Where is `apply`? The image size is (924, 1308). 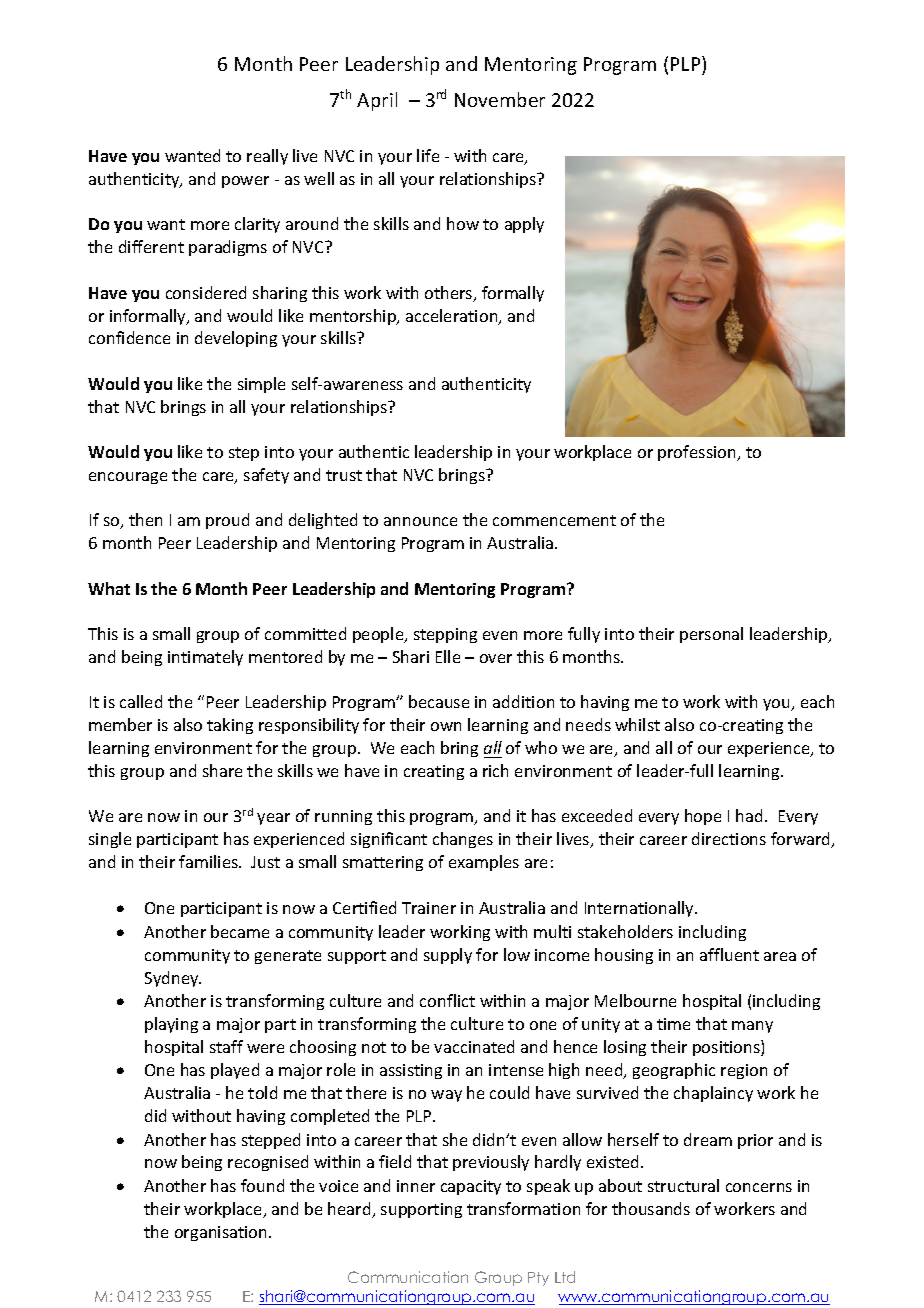
apply is located at coordinates (524, 225).
